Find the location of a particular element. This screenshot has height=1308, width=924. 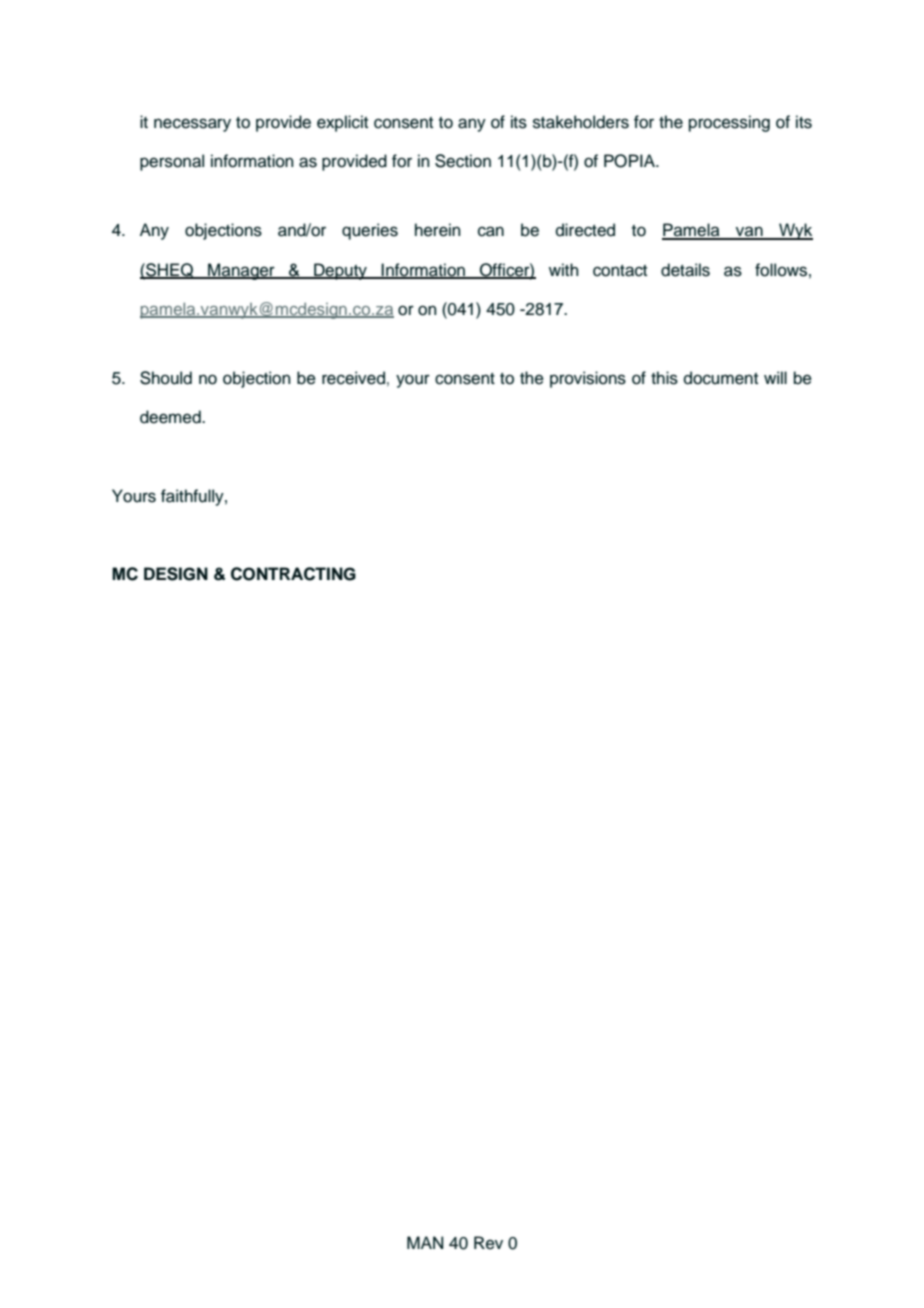

Should is located at coordinates (166, 378).
